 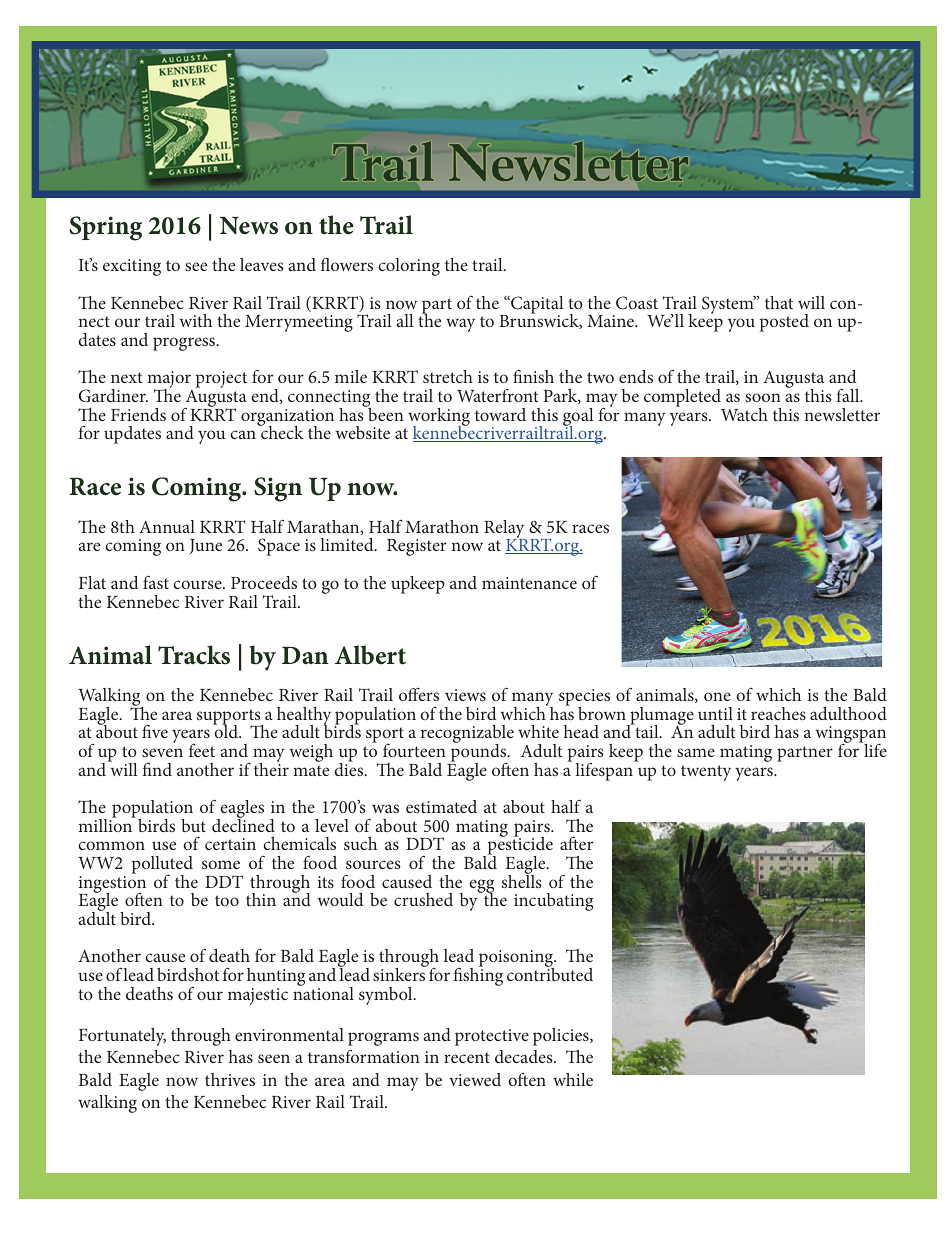 What do you see at coordinates (706, 773) in the screenshot?
I see `twenty` at bounding box center [706, 773].
